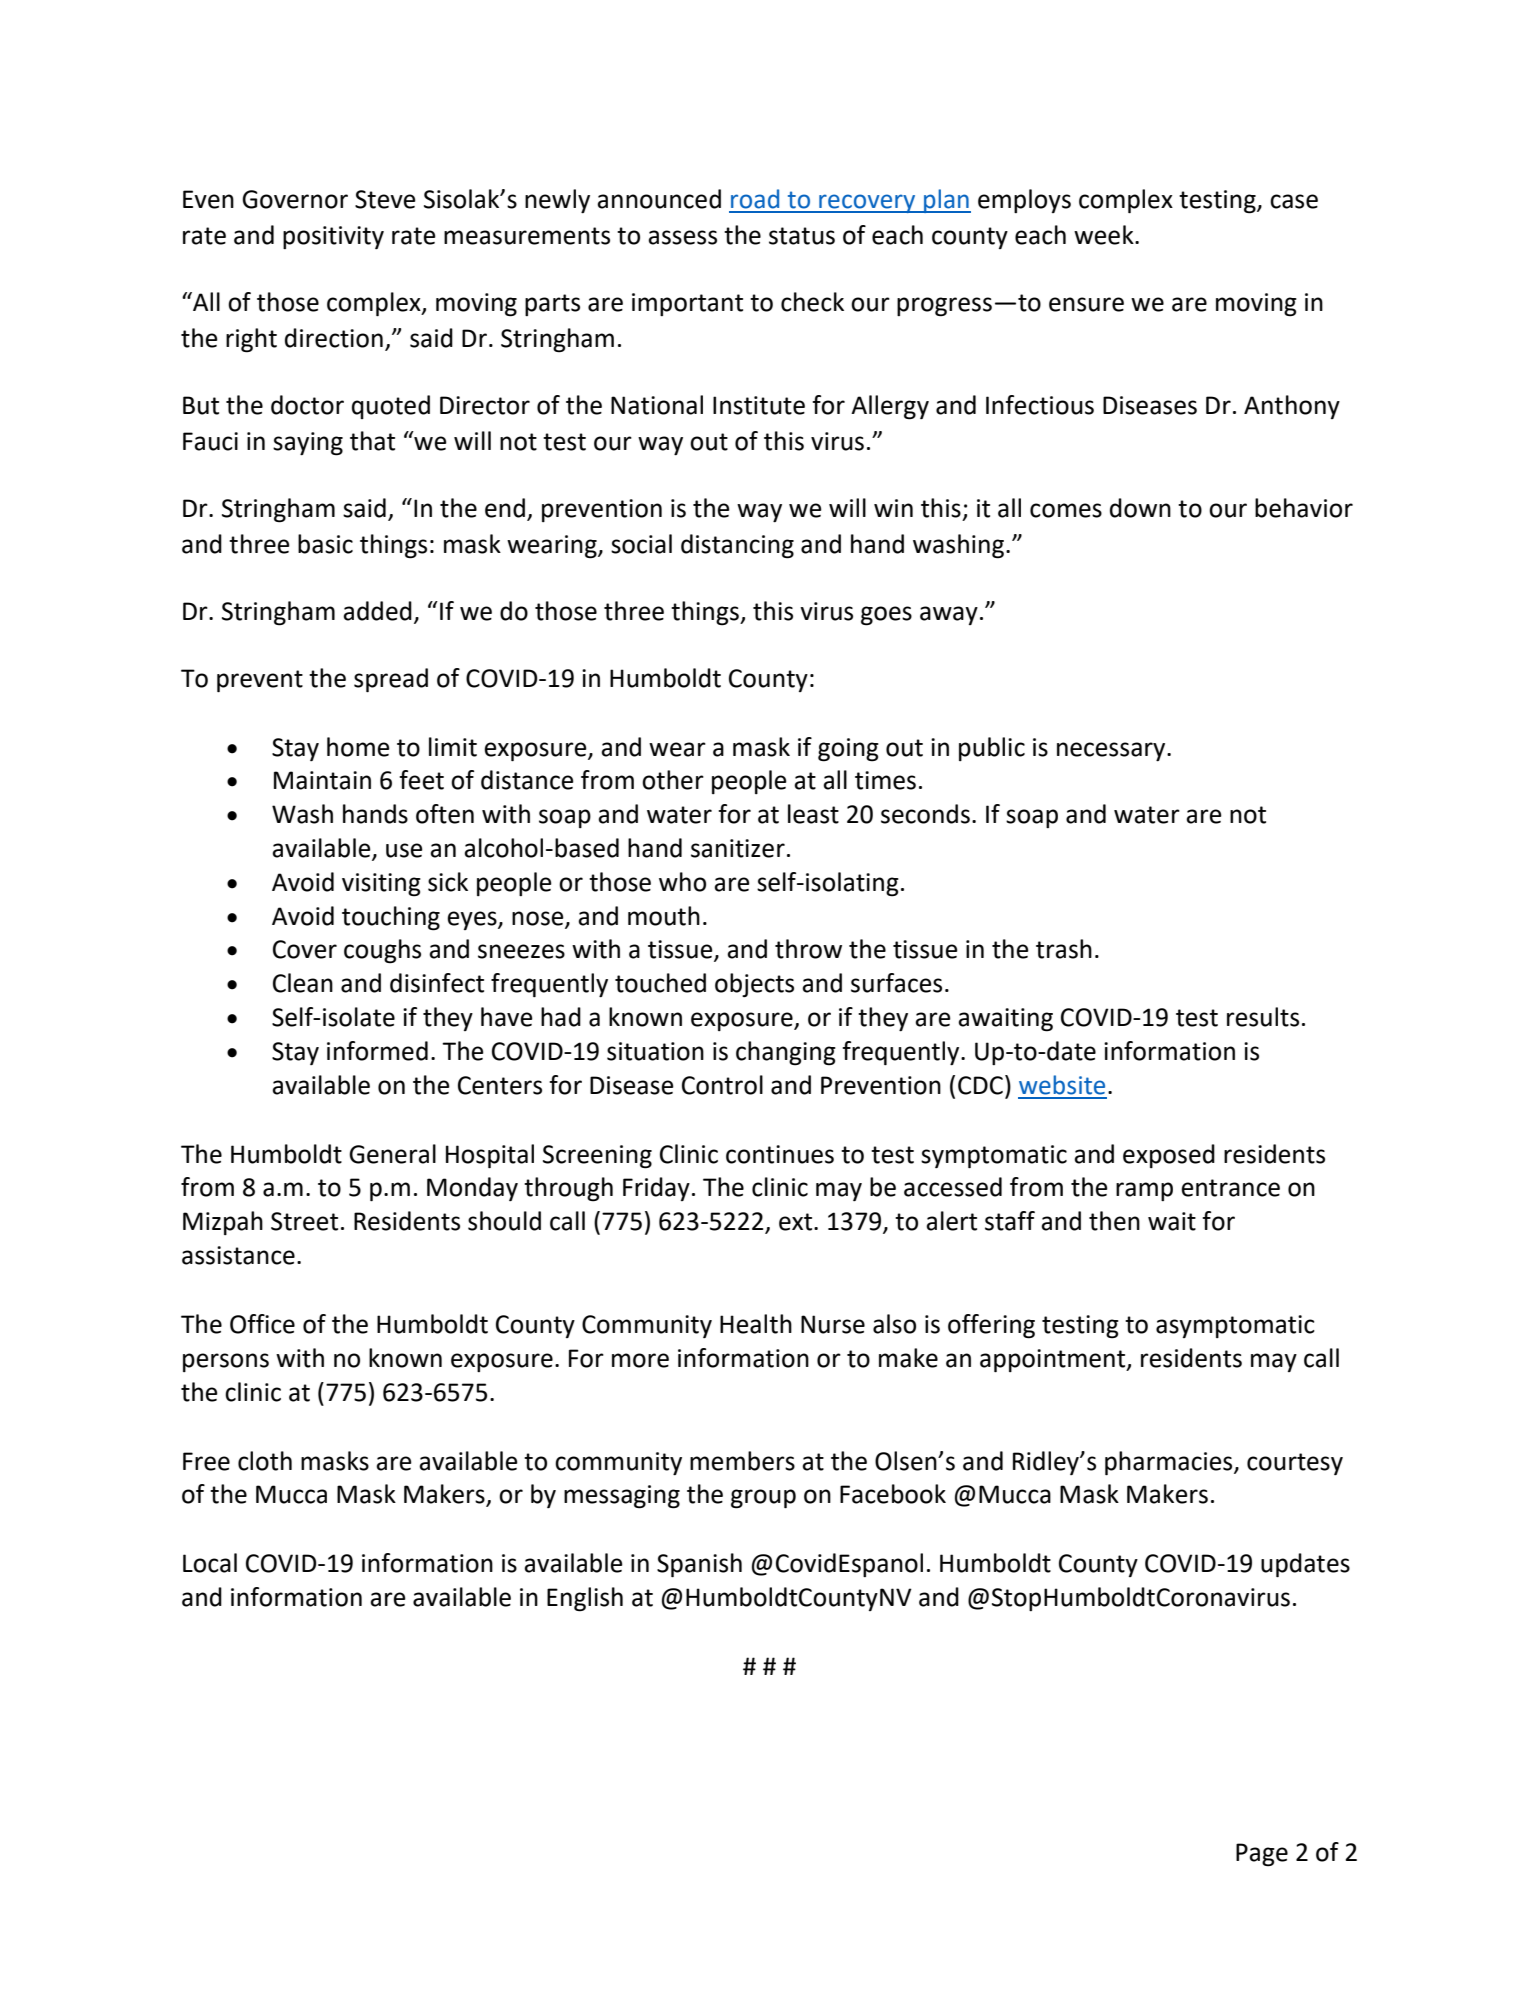 The height and width of the screenshot is (1993, 1540). What do you see at coordinates (1114, 1221) in the screenshot?
I see `then` at bounding box center [1114, 1221].
